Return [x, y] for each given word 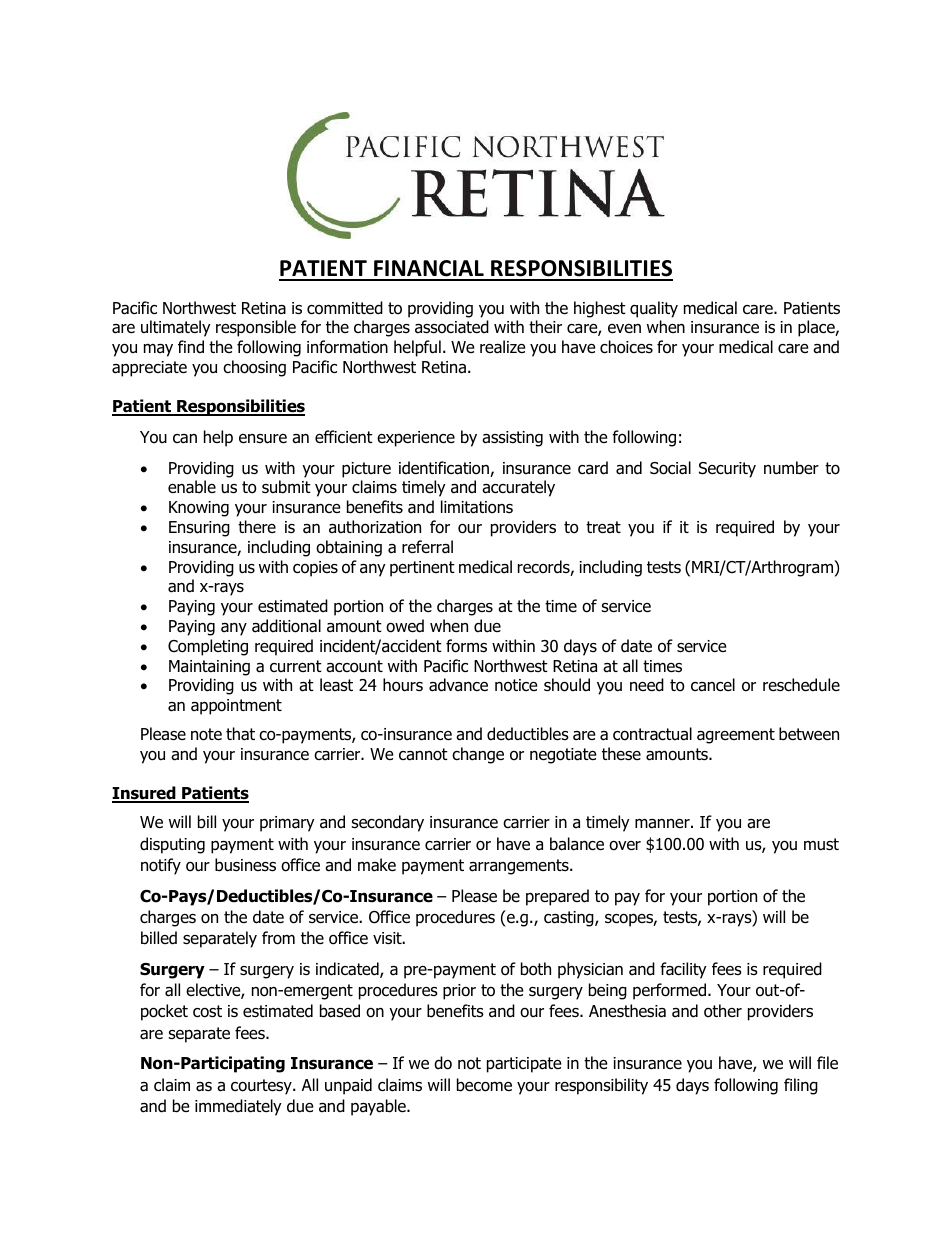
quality [654, 309]
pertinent [422, 569]
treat [603, 527]
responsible [256, 328]
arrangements [520, 867]
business [245, 865]
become [484, 1085]
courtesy [262, 1087]
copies [315, 569]
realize [503, 347]
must [821, 844]
